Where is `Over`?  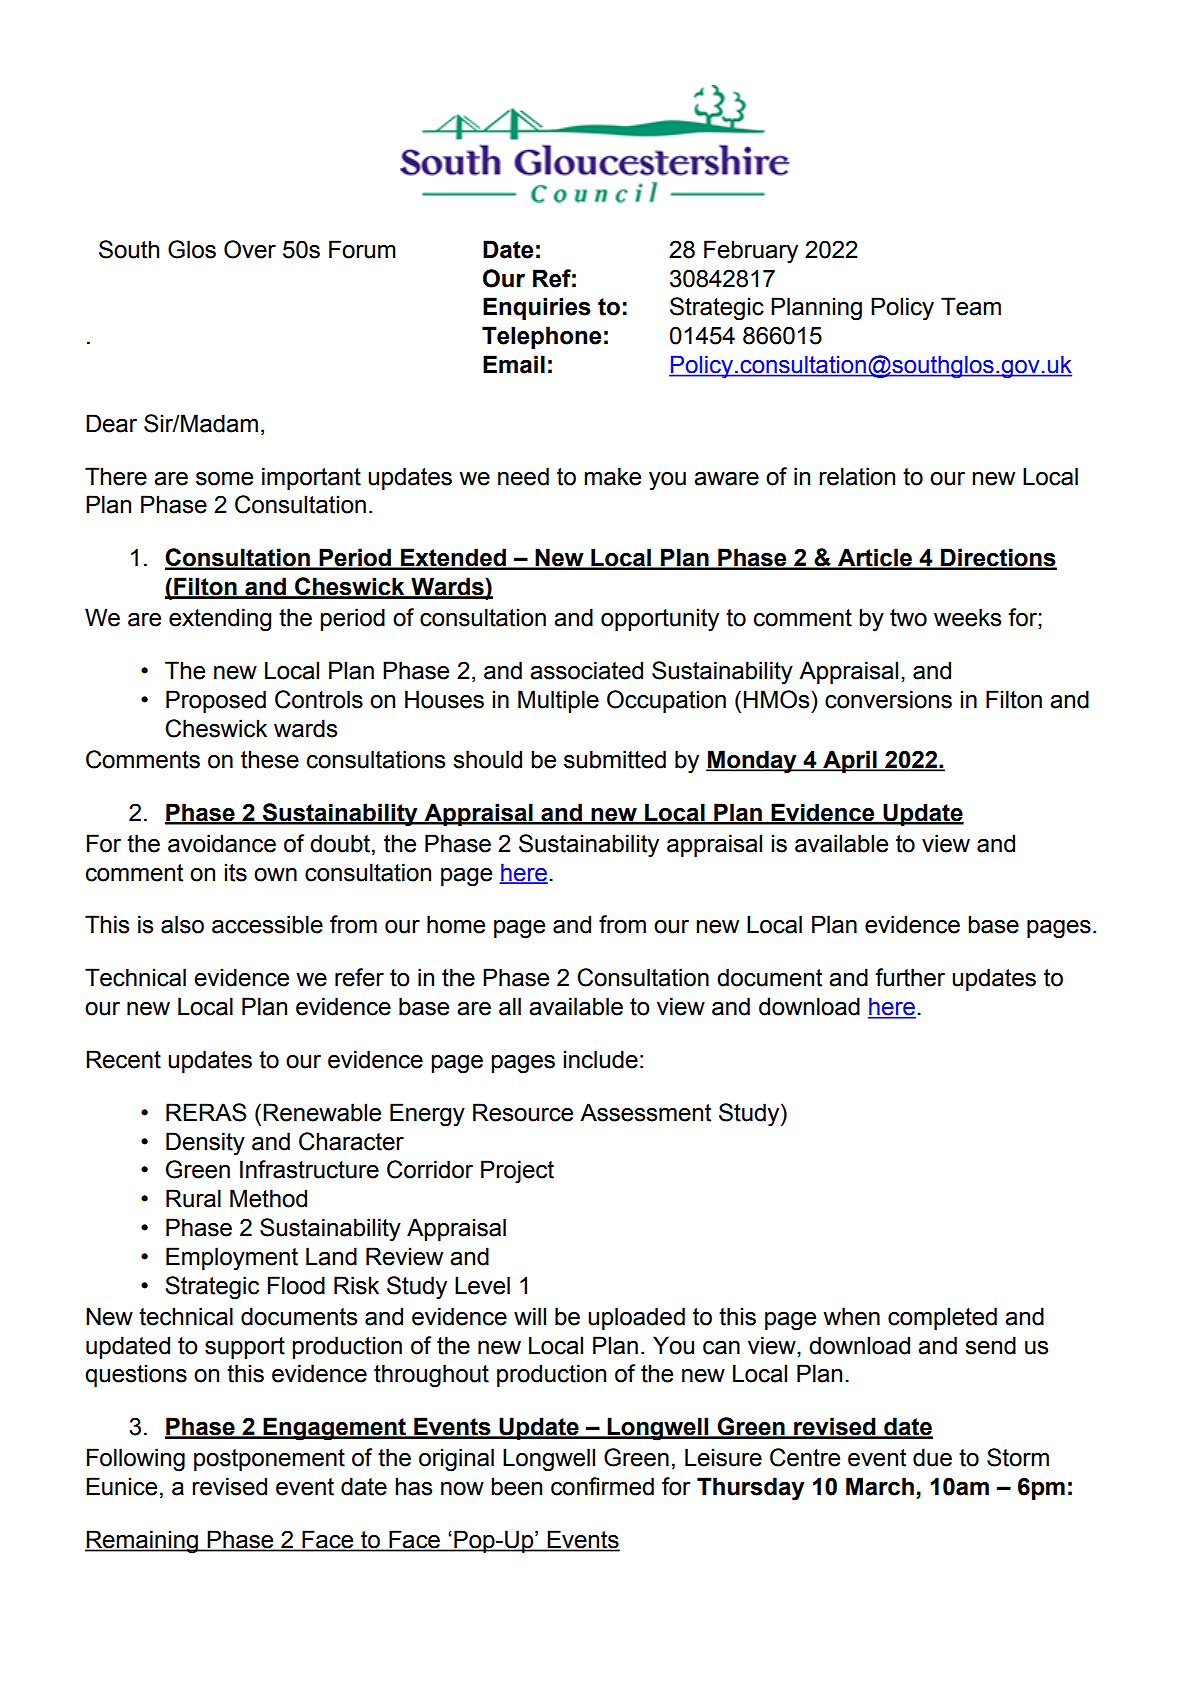 Over is located at coordinates (250, 249).
